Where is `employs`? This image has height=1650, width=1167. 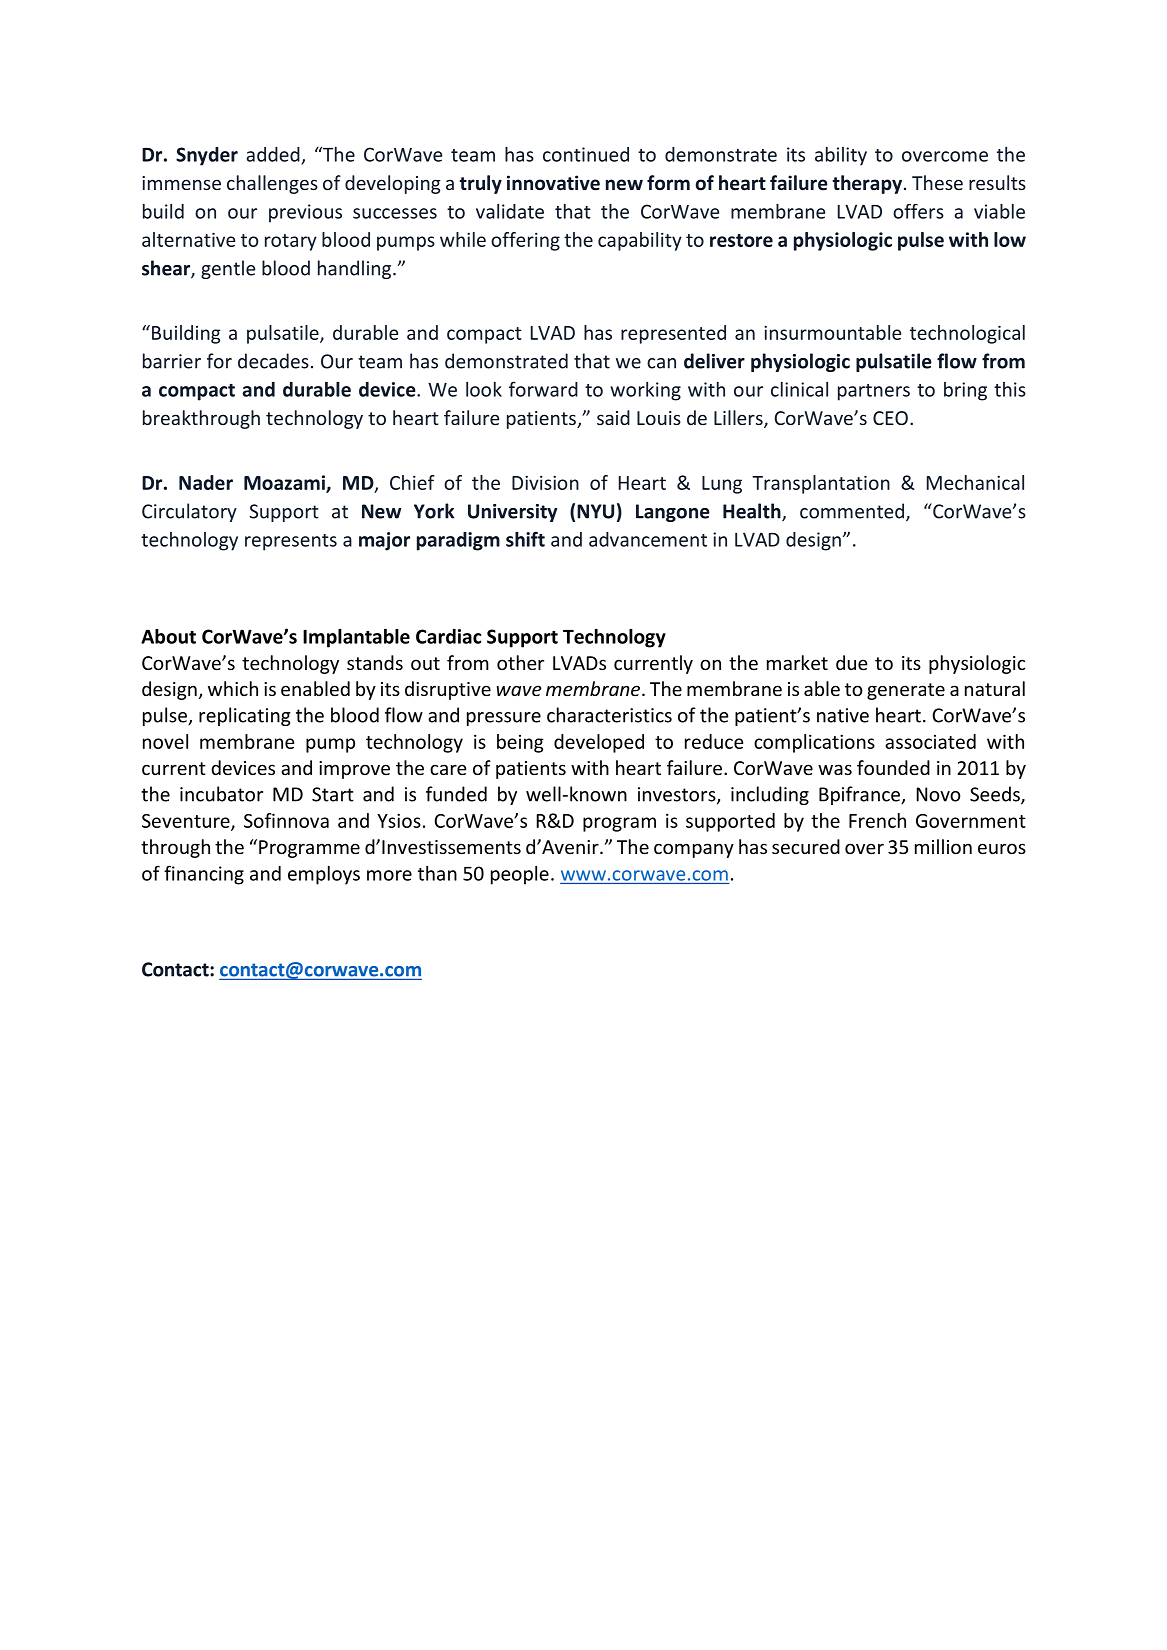 employs is located at coordinates (324, 875).
